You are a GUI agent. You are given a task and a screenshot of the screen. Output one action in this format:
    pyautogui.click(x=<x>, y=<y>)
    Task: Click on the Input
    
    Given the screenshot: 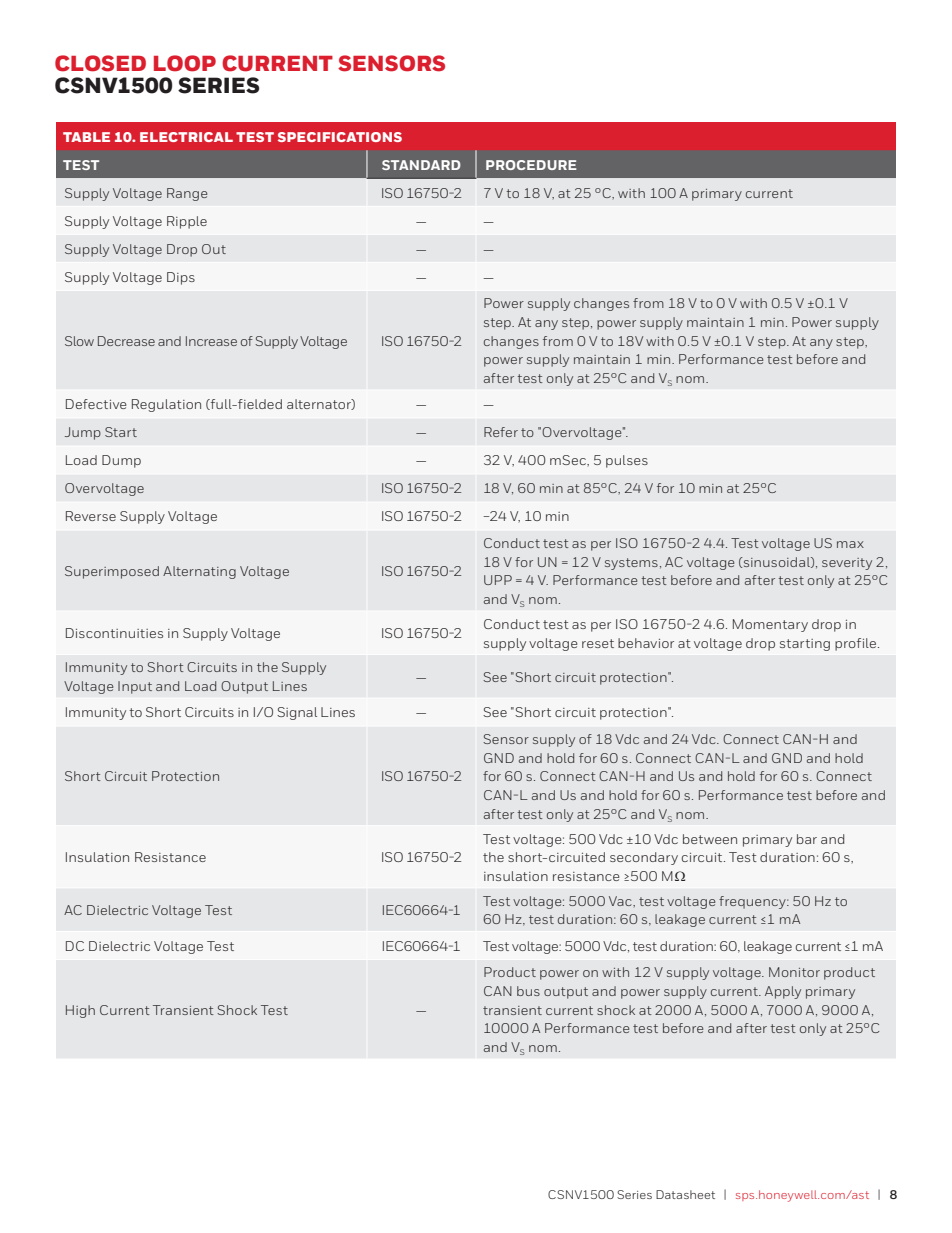 What is the action you would take?
    pyautogui.click(x=135, y=687)
